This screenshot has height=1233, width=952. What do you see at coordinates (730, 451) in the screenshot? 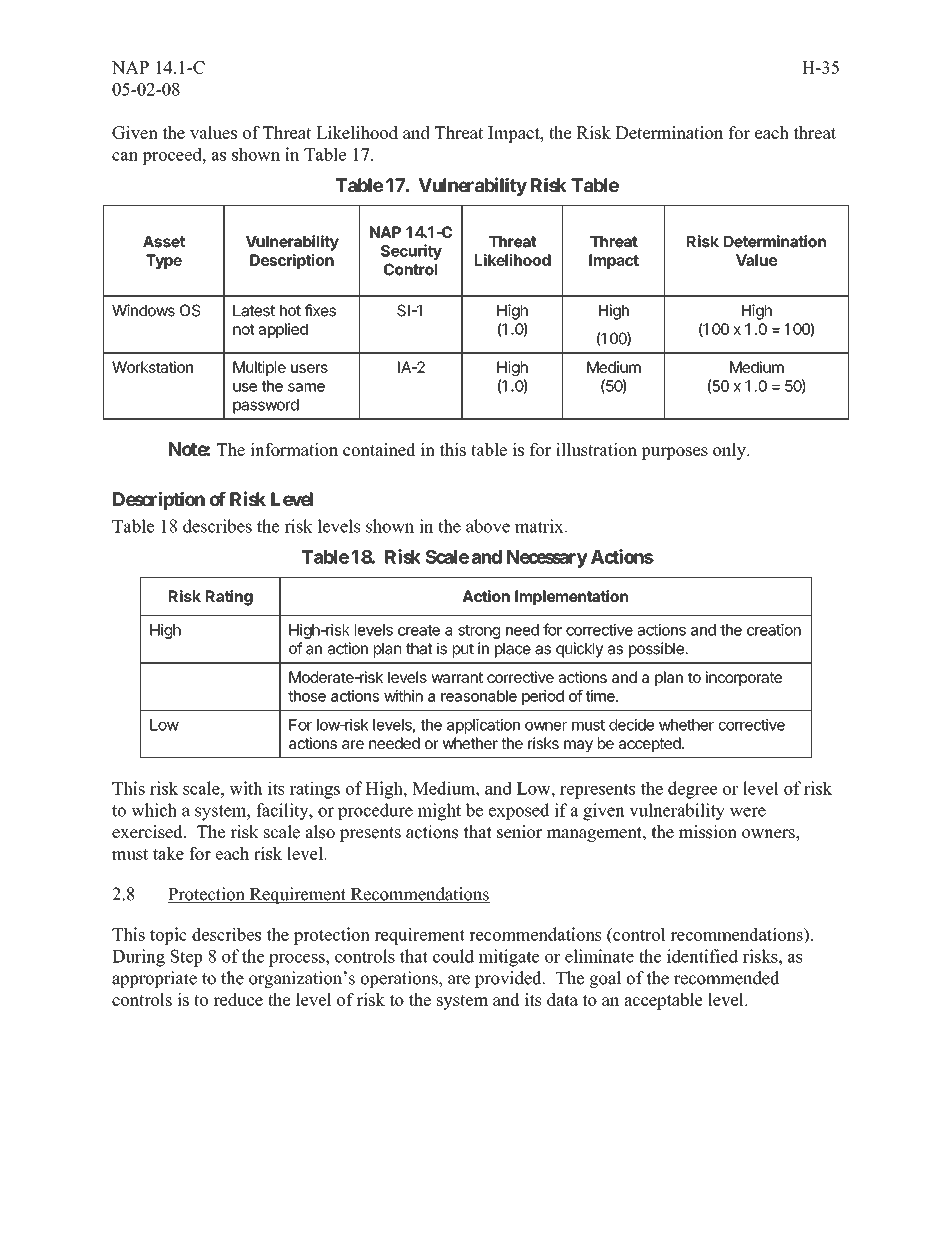
I see `only` at bounding box center [730, 451].
